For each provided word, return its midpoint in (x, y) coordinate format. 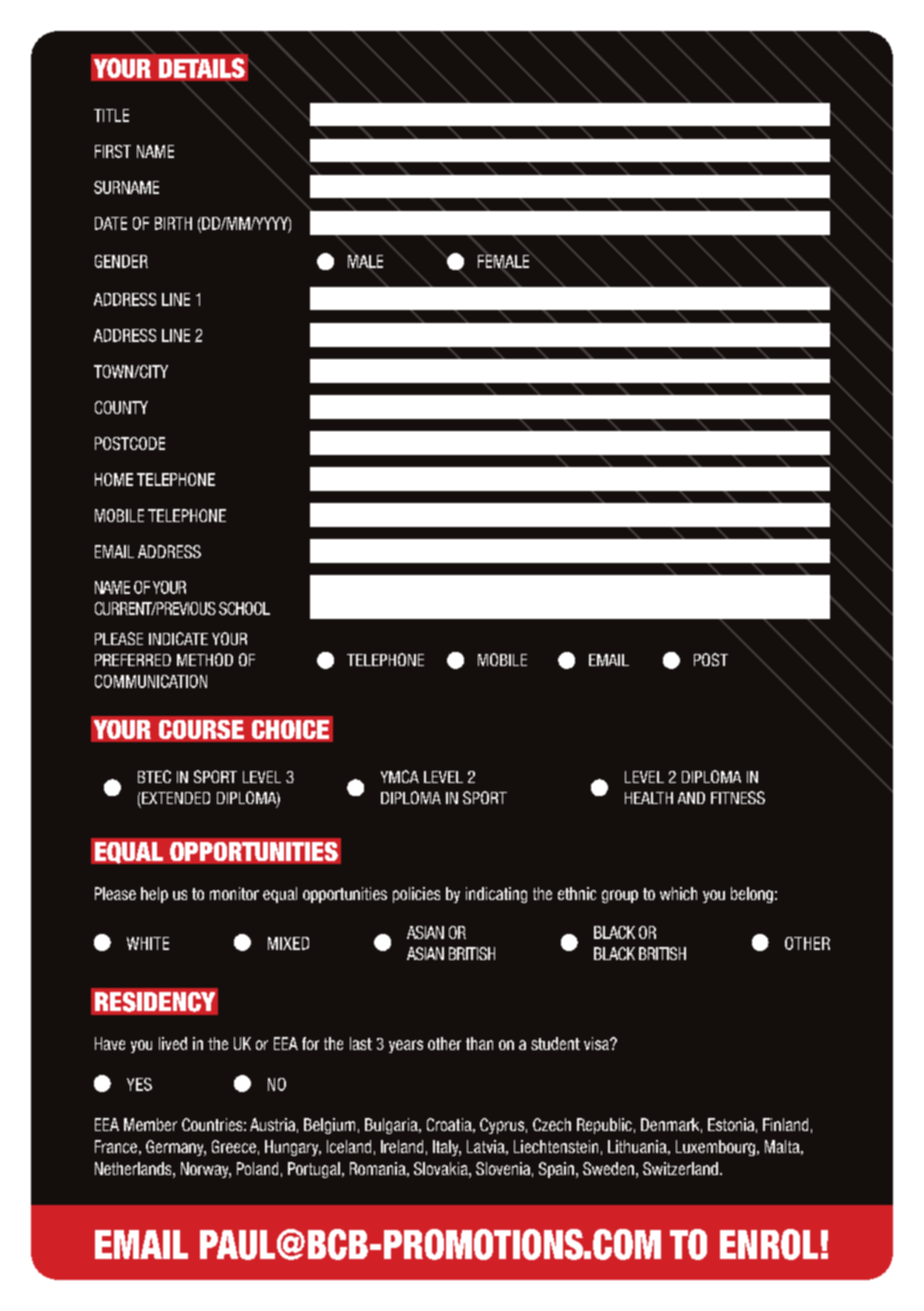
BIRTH (173, 223)
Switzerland (680, 1168)
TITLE (111, 115)
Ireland (402, 1146)
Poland (257, 1168)
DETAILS (202, 68)
